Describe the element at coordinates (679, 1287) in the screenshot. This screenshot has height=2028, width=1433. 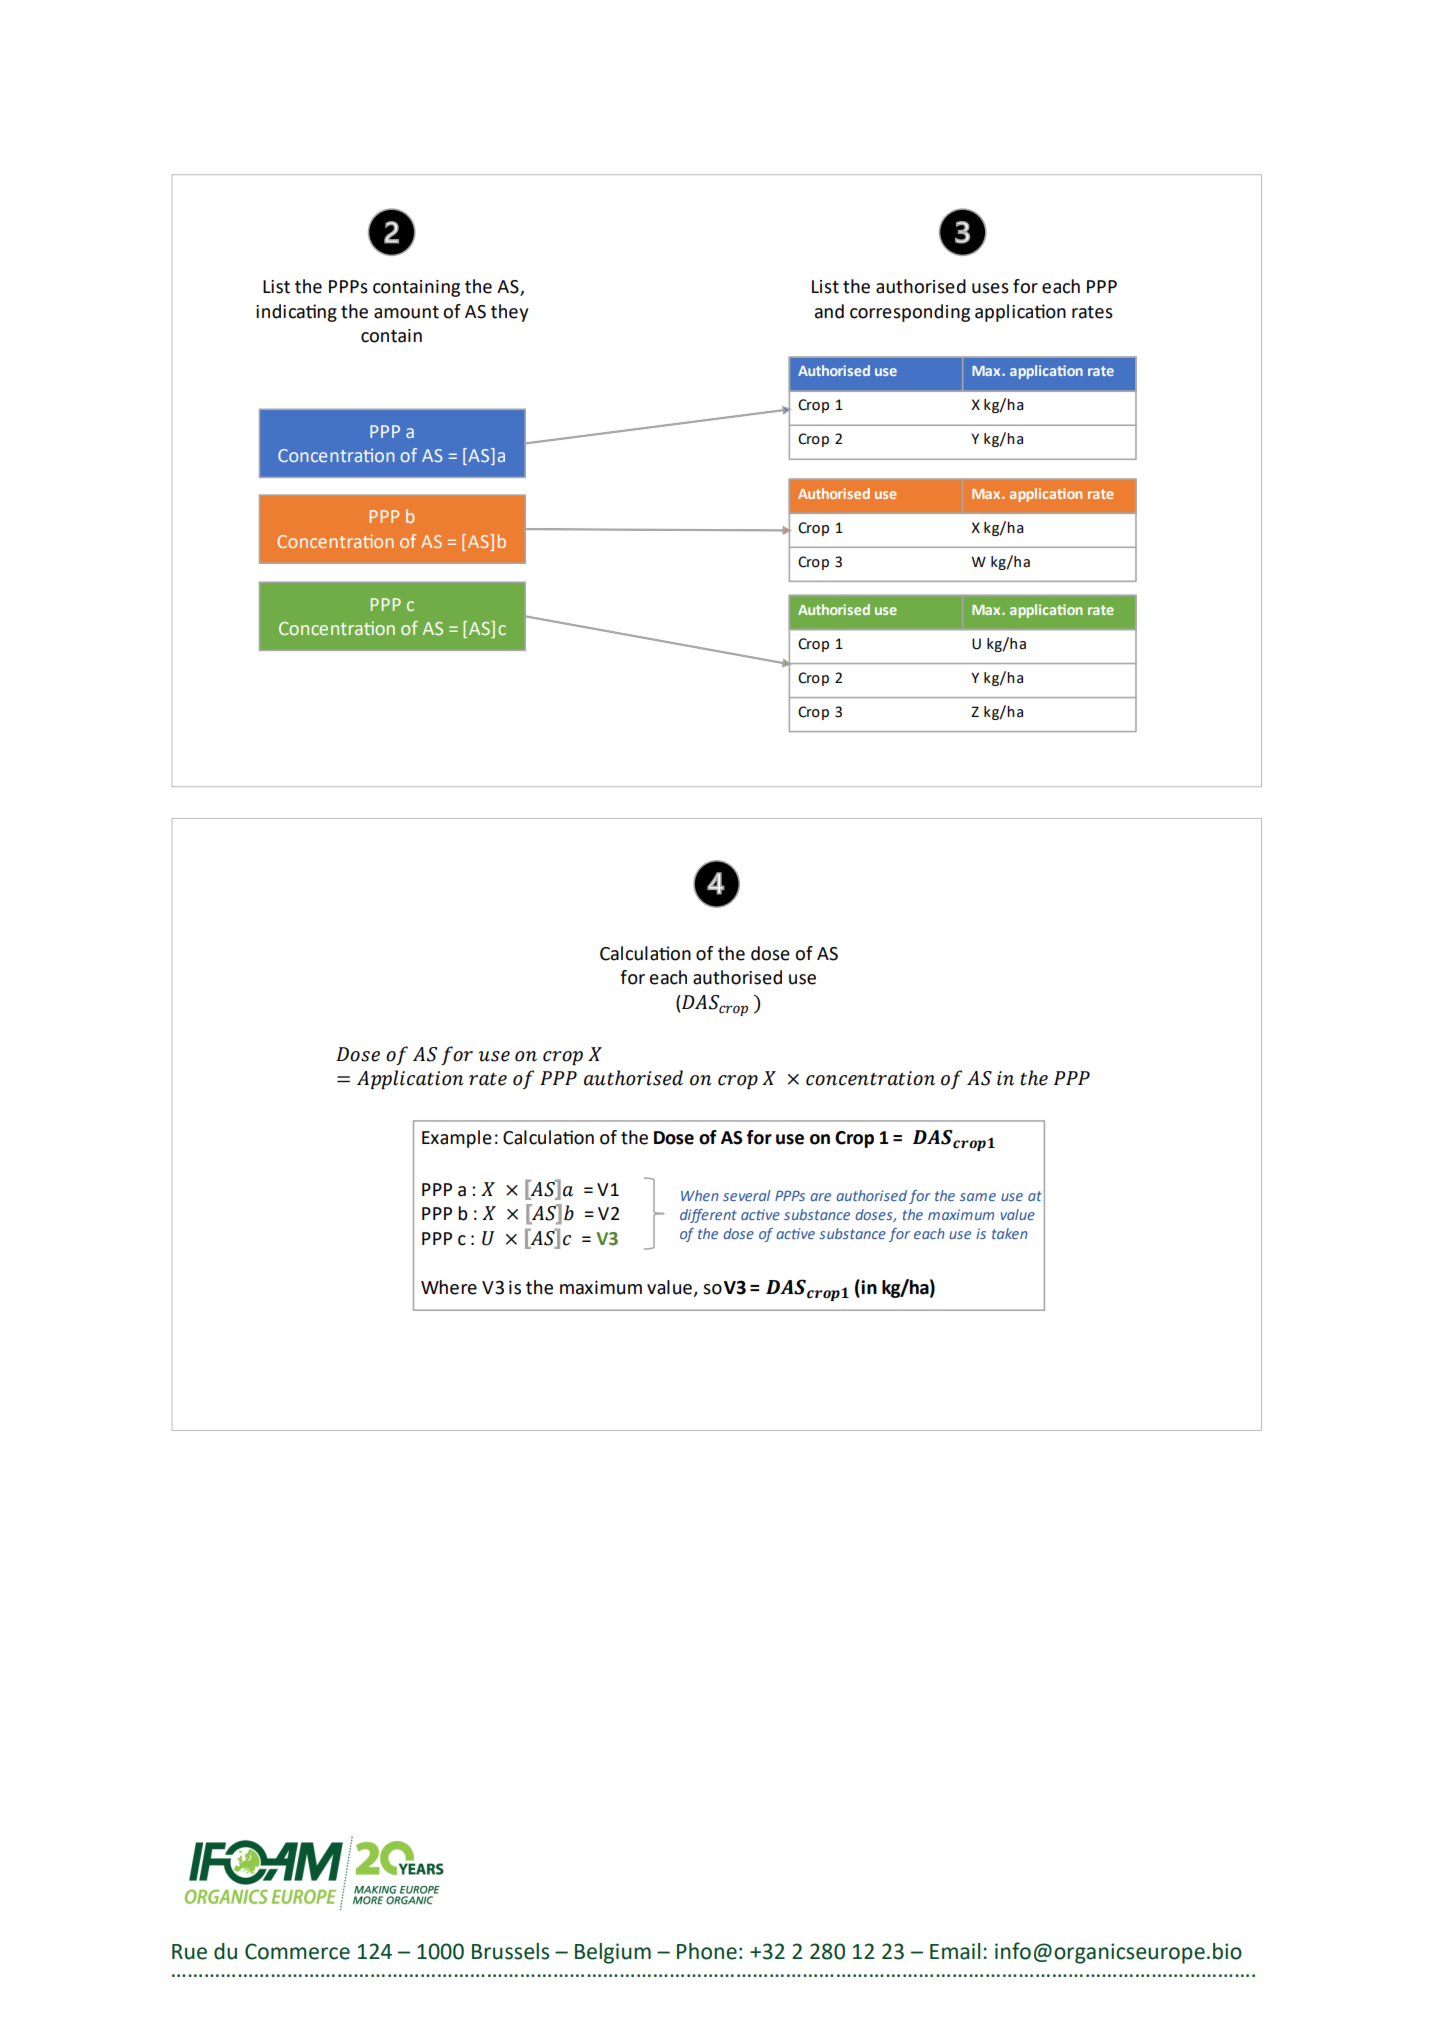
I see `lue` at that location.
